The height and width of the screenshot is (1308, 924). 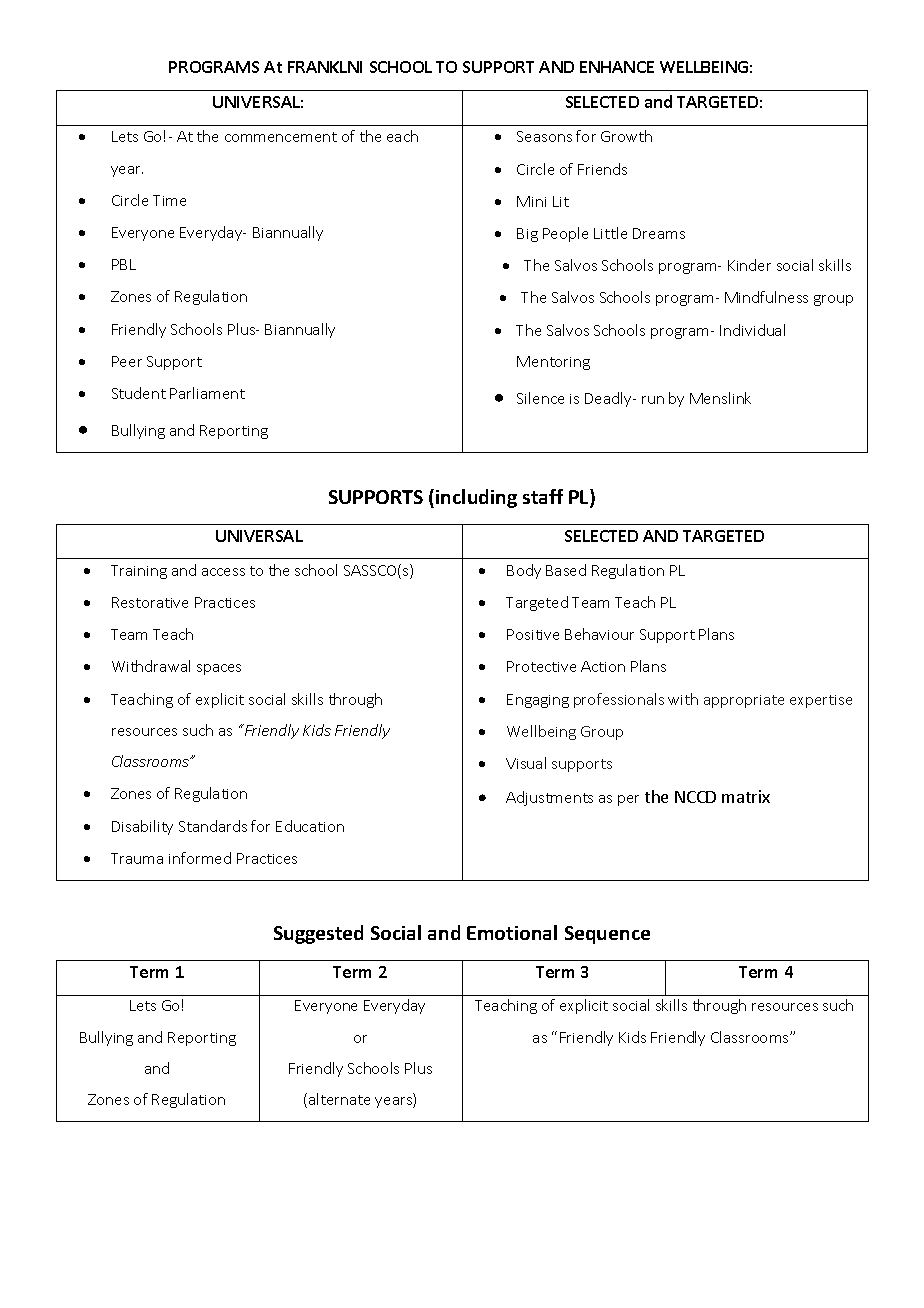 What do you see at coordinates (526, 763) in the screenshot?
I see `Visual` at bounding box center [526, 763].
